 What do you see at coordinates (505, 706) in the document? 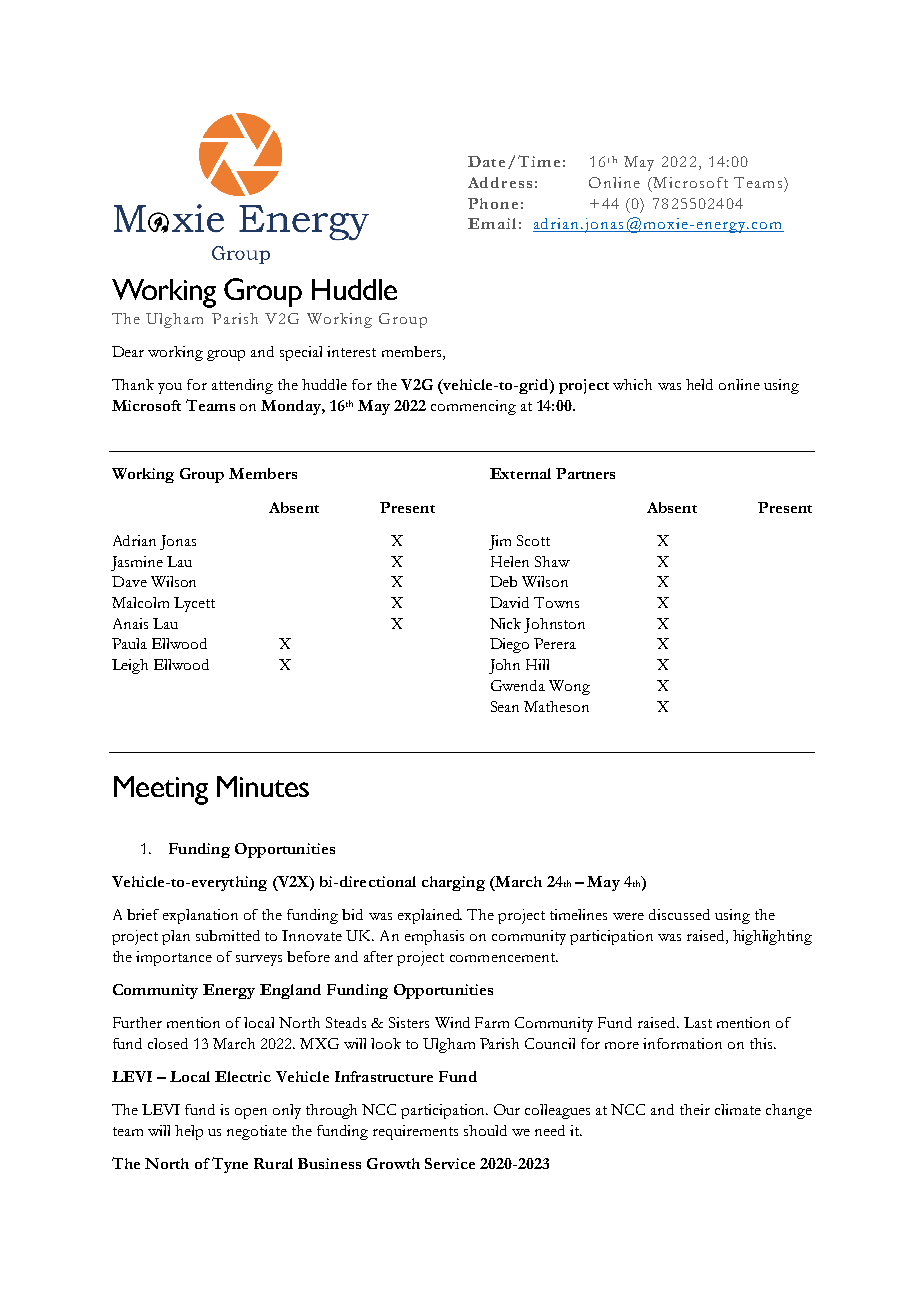
I see `Sean` at bounding box center [505, 706].
